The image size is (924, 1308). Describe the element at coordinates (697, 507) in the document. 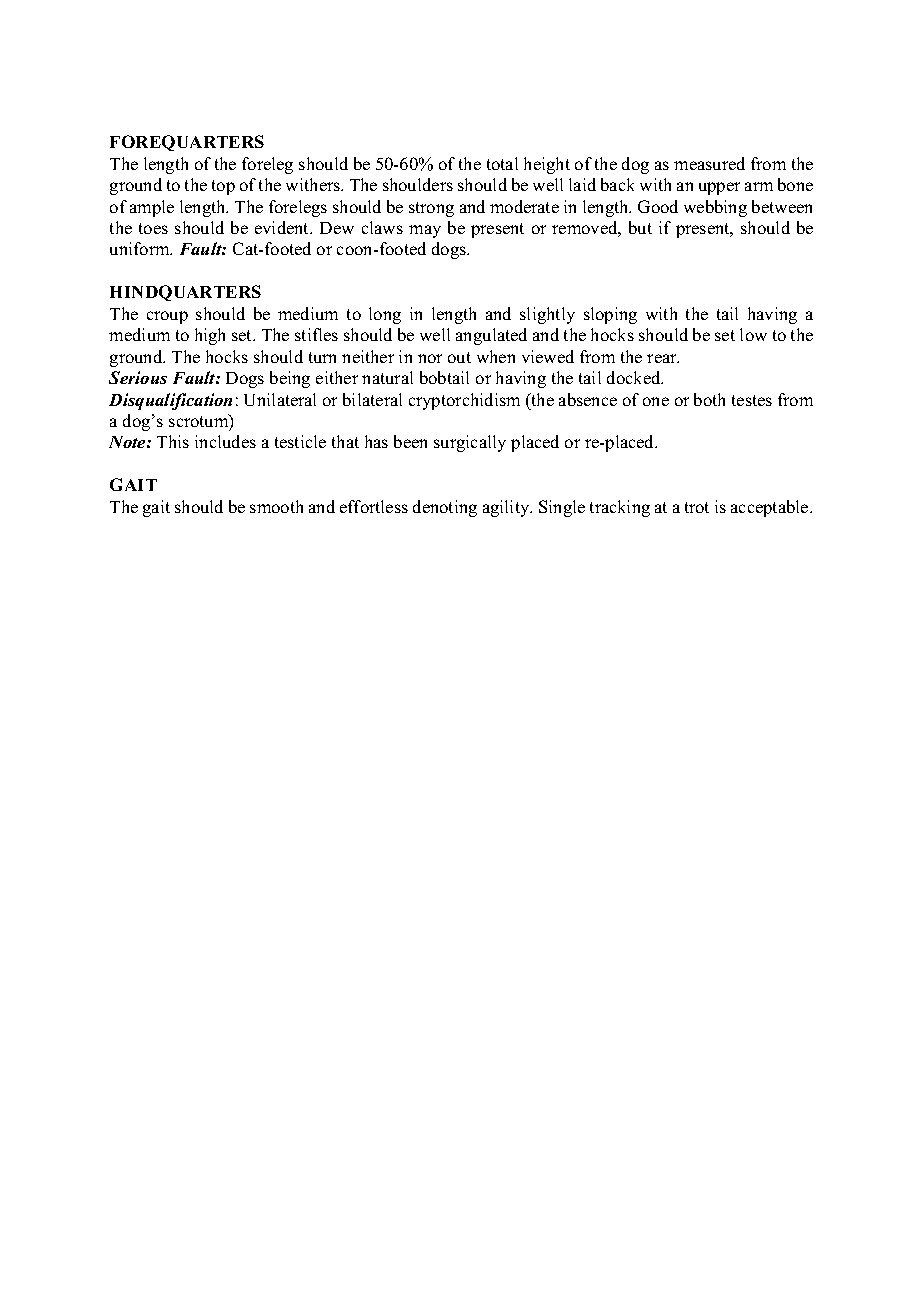

I see `trot` at that location.
